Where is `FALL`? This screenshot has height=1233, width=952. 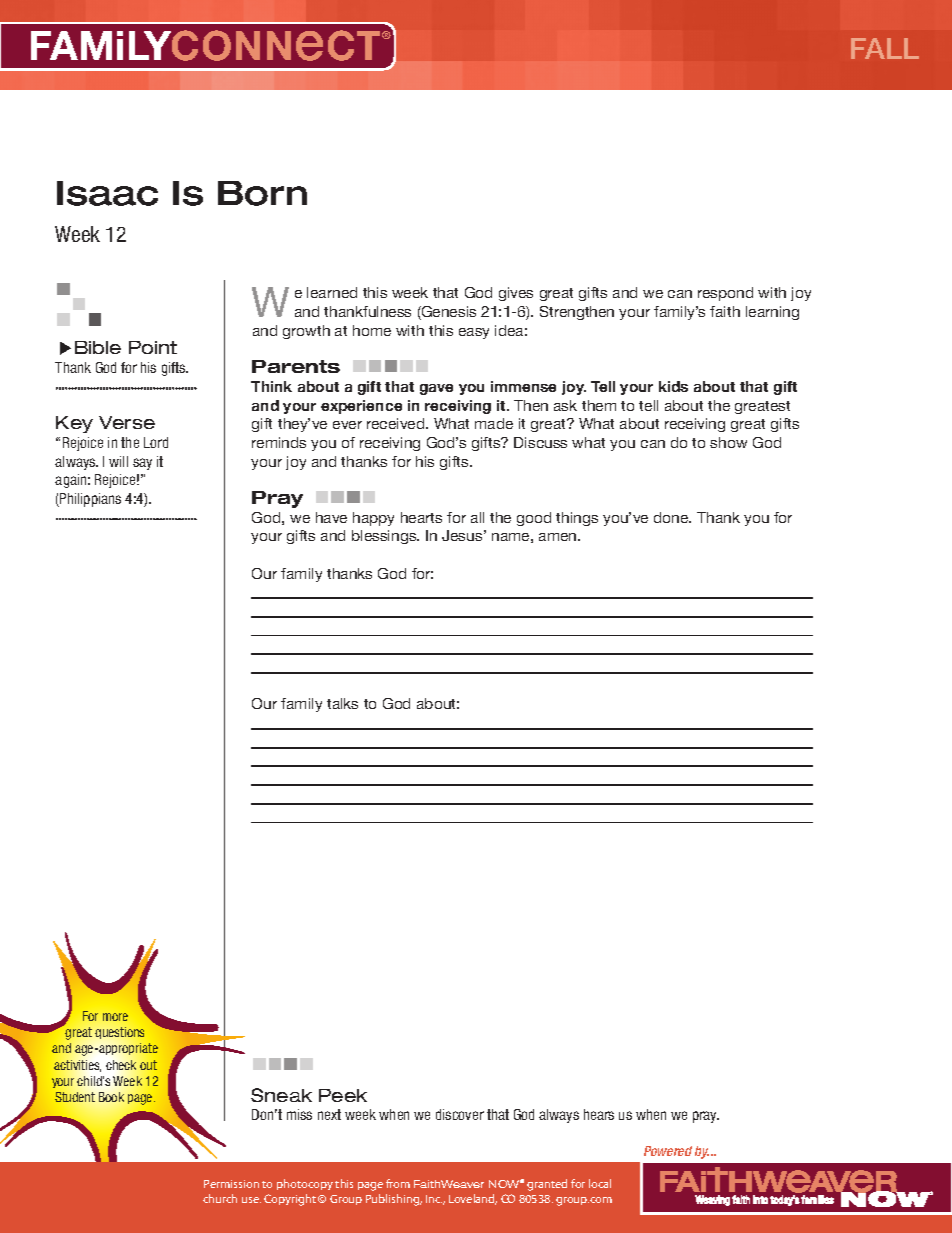 FALL is located at coordinates (885, 48).
